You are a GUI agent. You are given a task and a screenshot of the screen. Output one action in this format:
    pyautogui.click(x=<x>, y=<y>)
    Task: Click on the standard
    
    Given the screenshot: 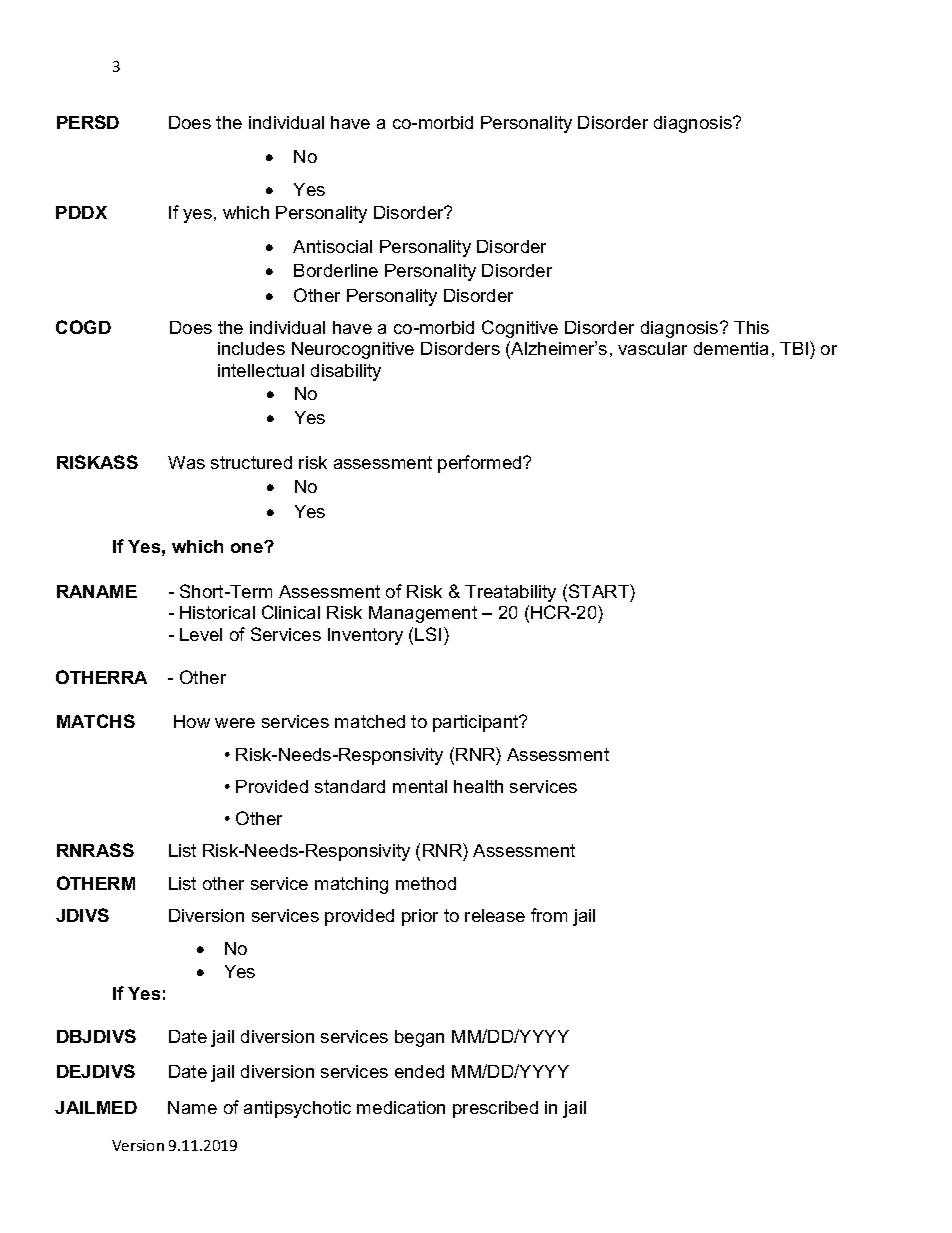 What is the action you would take?
    pyautogui.click(x=350, y=786)
